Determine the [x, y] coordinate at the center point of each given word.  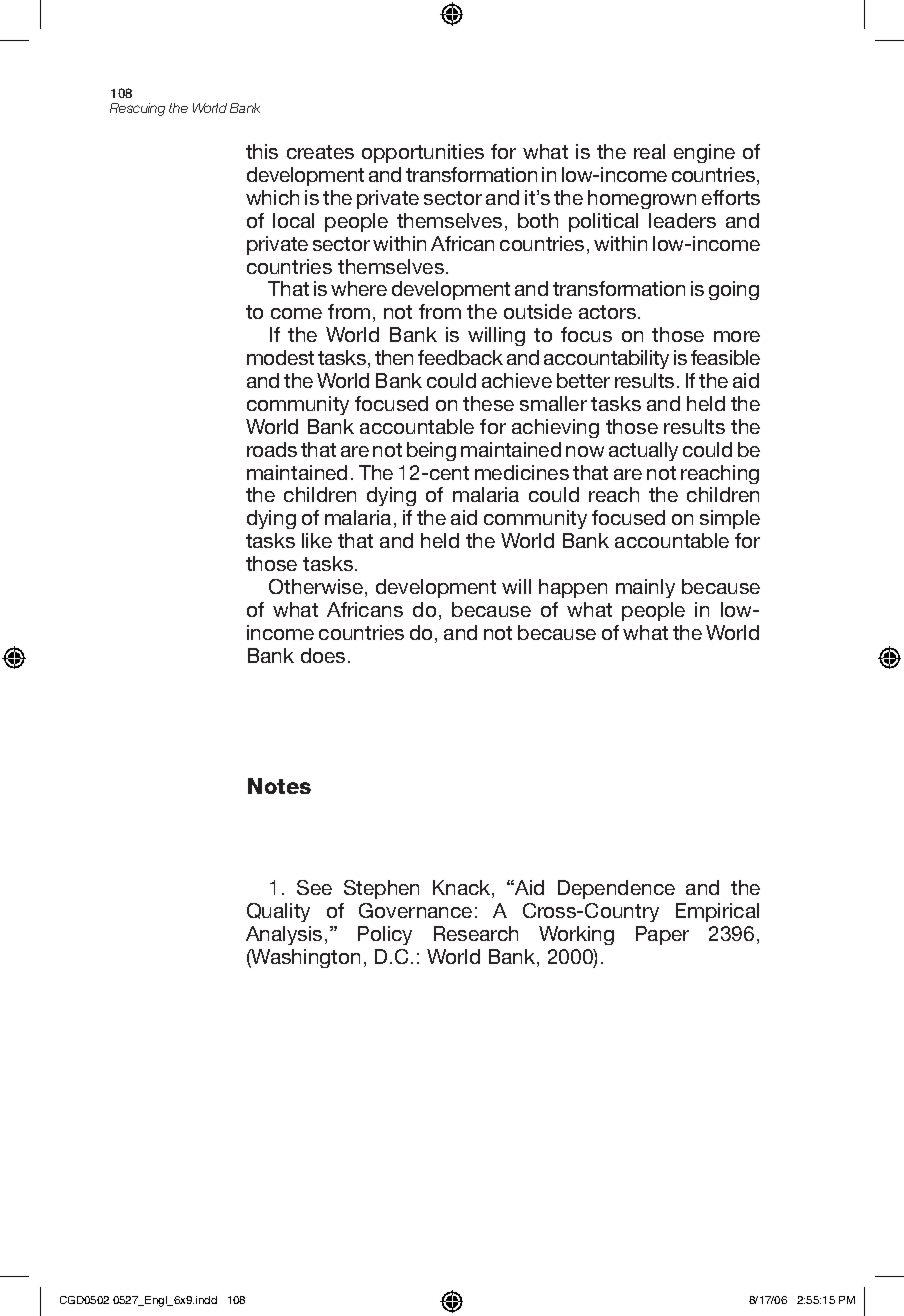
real [649, 151]
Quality [278, 912]
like [317, 540]
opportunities [423, 153]
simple [730, 519]
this [262, 151]
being [431, 451]
